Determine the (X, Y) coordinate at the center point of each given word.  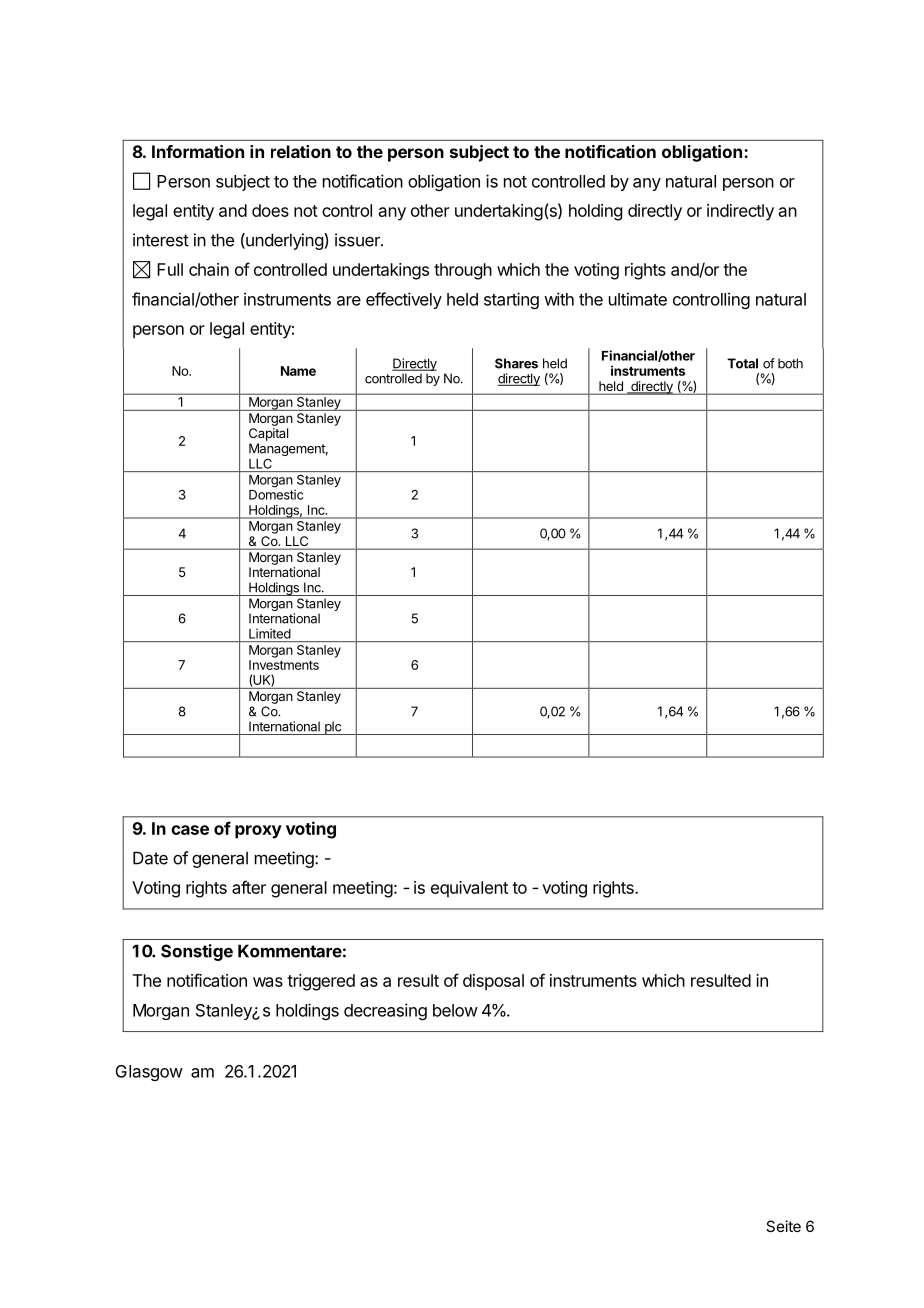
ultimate (638, 299)
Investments (284, 665)
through (463, 271)
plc (333, 728)
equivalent (469, 889)
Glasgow (149, 1073)
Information (198, 151)
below (455, 1010)
